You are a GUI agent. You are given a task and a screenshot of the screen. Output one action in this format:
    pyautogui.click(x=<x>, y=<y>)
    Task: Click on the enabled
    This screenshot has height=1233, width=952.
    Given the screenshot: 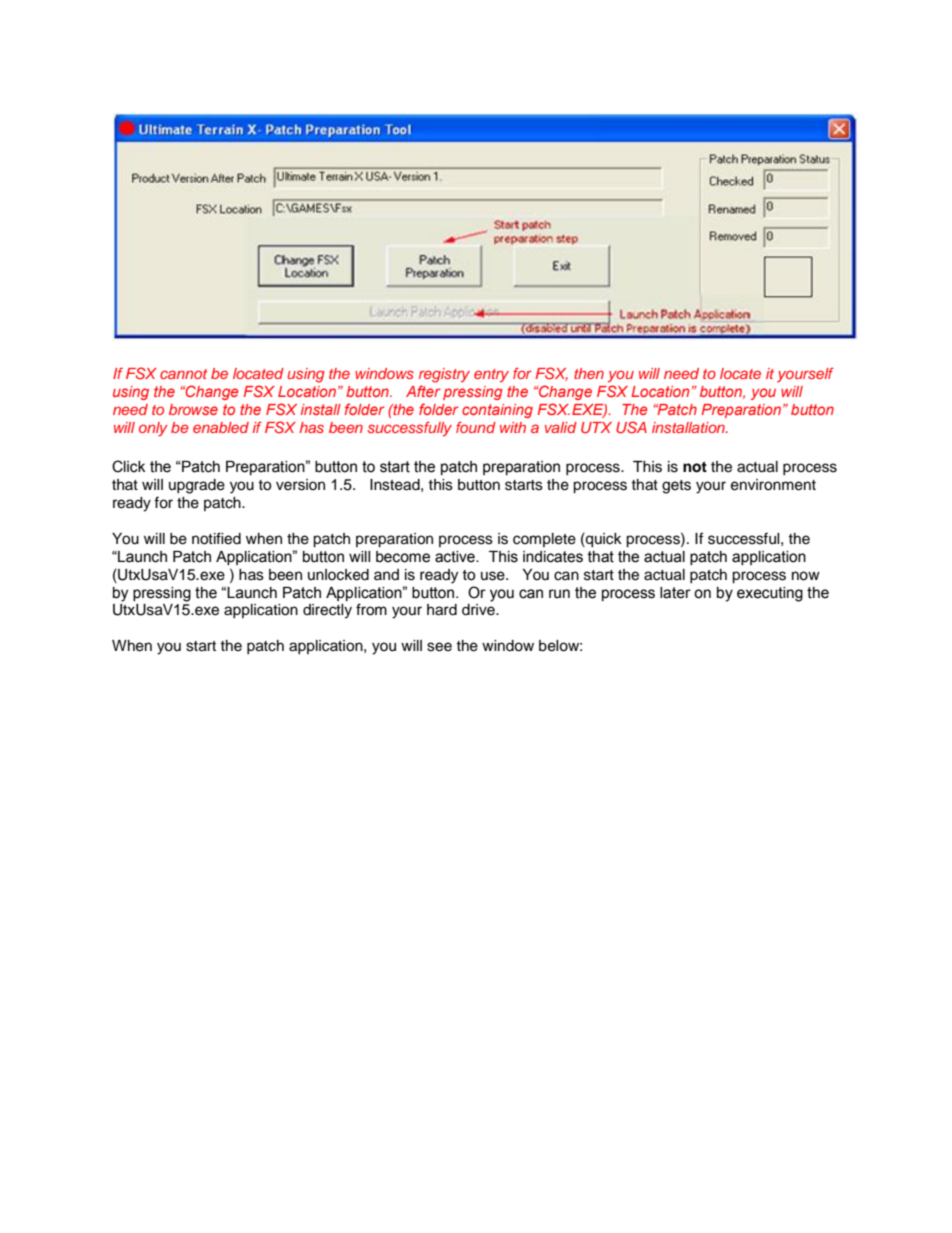 What is the action you would take?
    pyautogui.click(x=221, y=427)
